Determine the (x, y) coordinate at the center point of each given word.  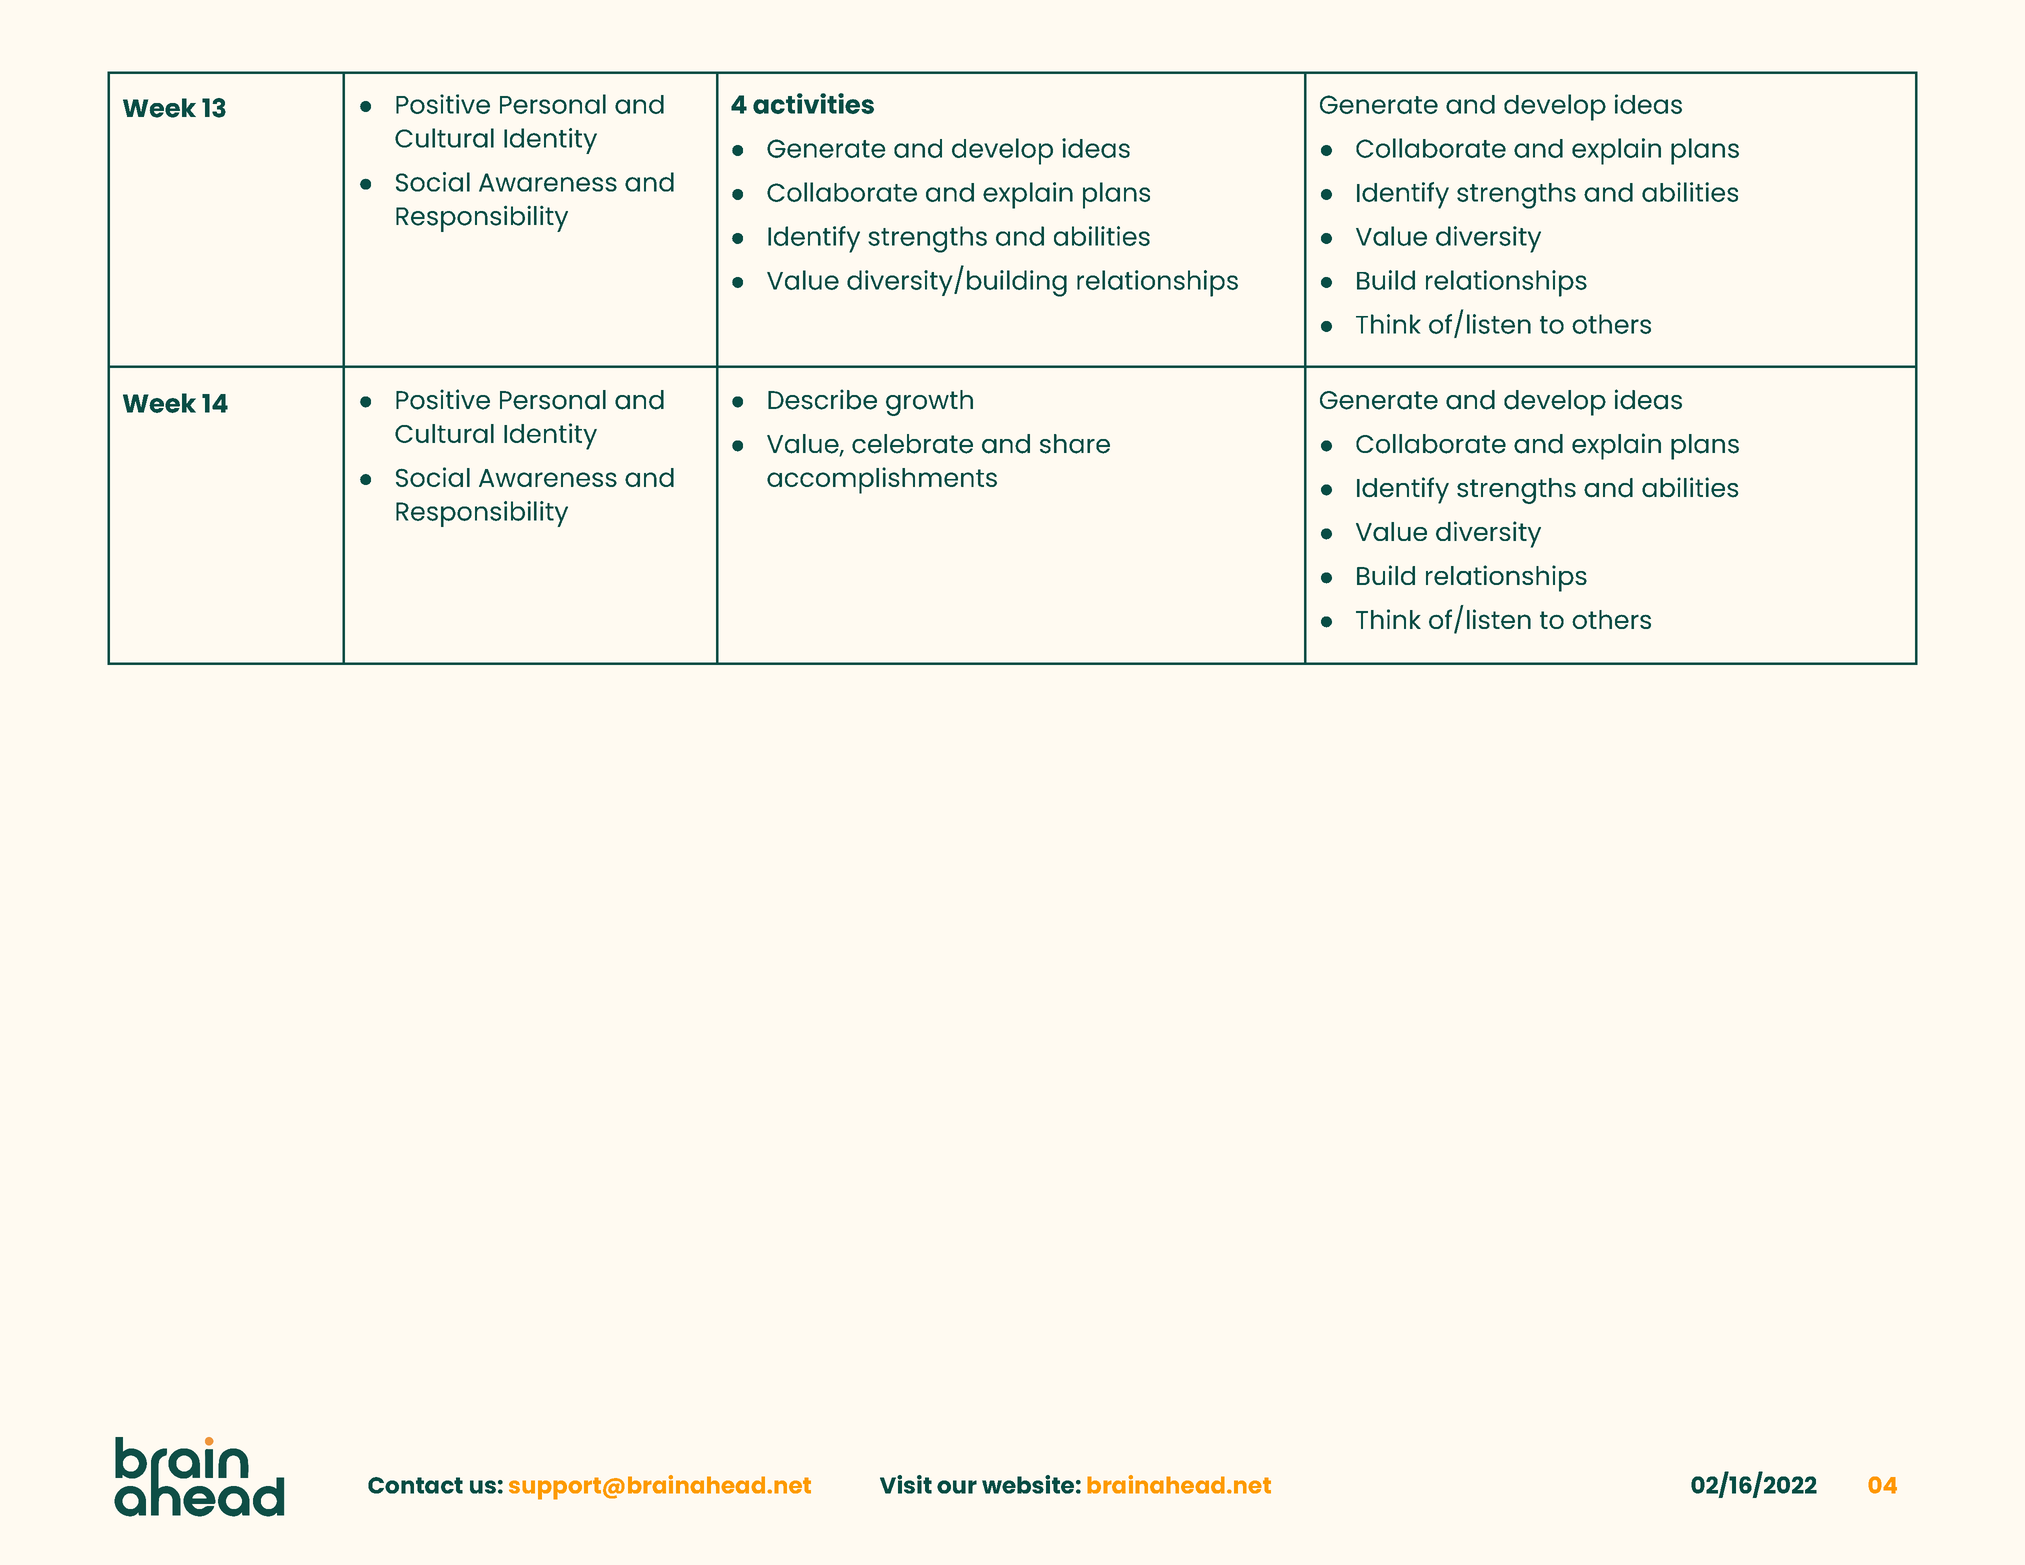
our (957, 1487)
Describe (822, 399)
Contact (415, 1485)
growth (929, 403)
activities (813, 103)
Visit (906, 1484)
